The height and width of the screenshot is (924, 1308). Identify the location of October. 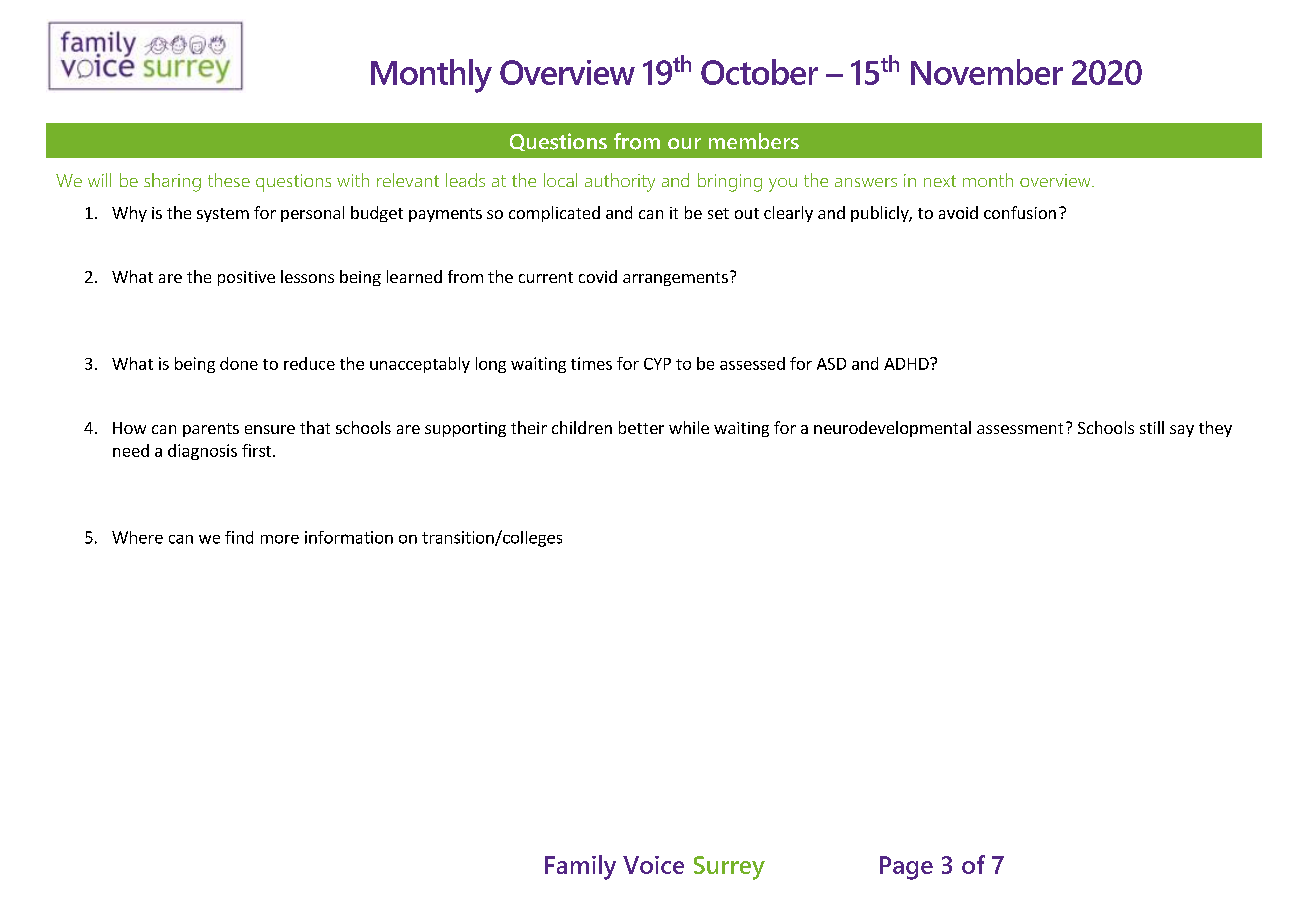
(759, 72).
